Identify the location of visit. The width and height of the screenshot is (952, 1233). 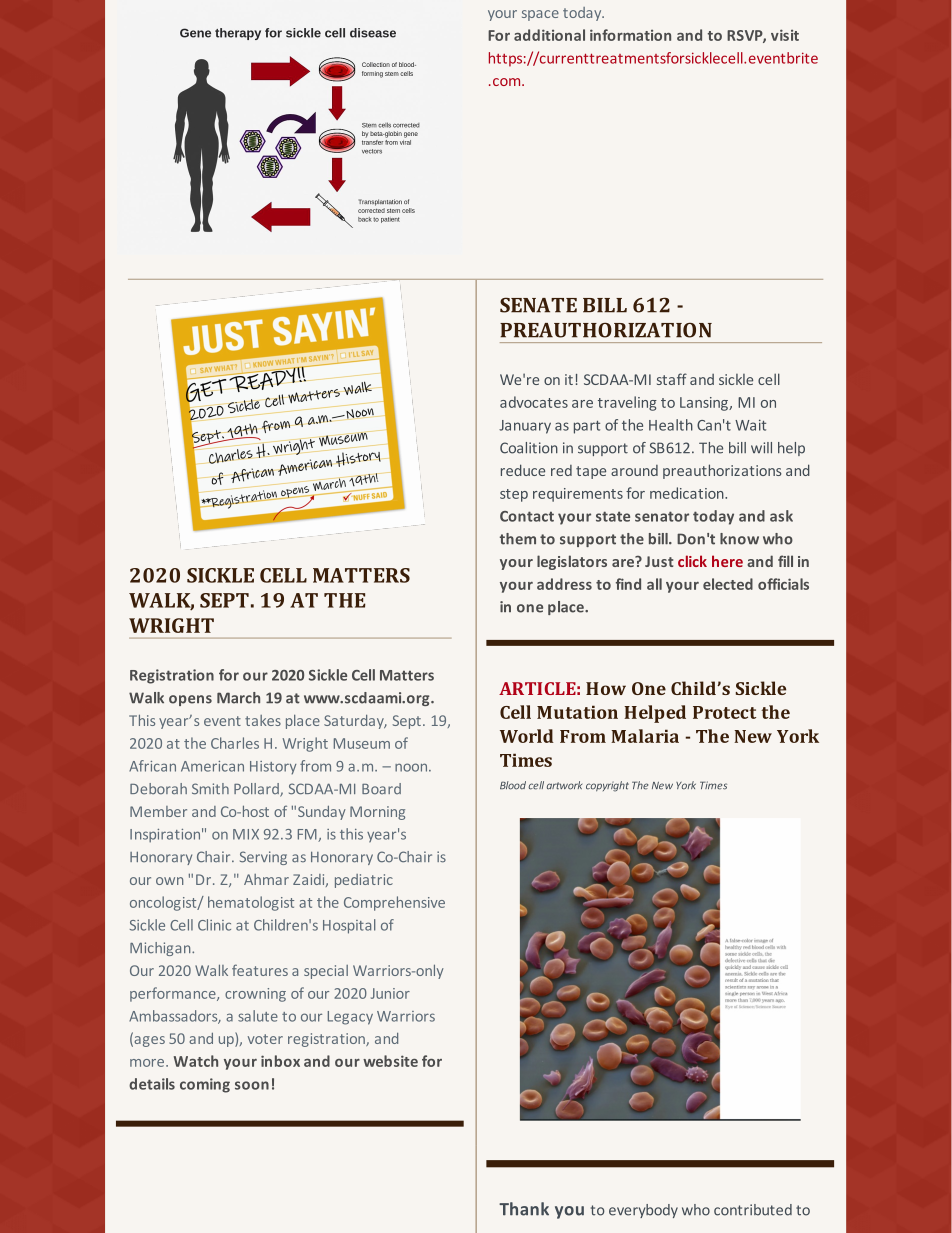
(785, 35).
